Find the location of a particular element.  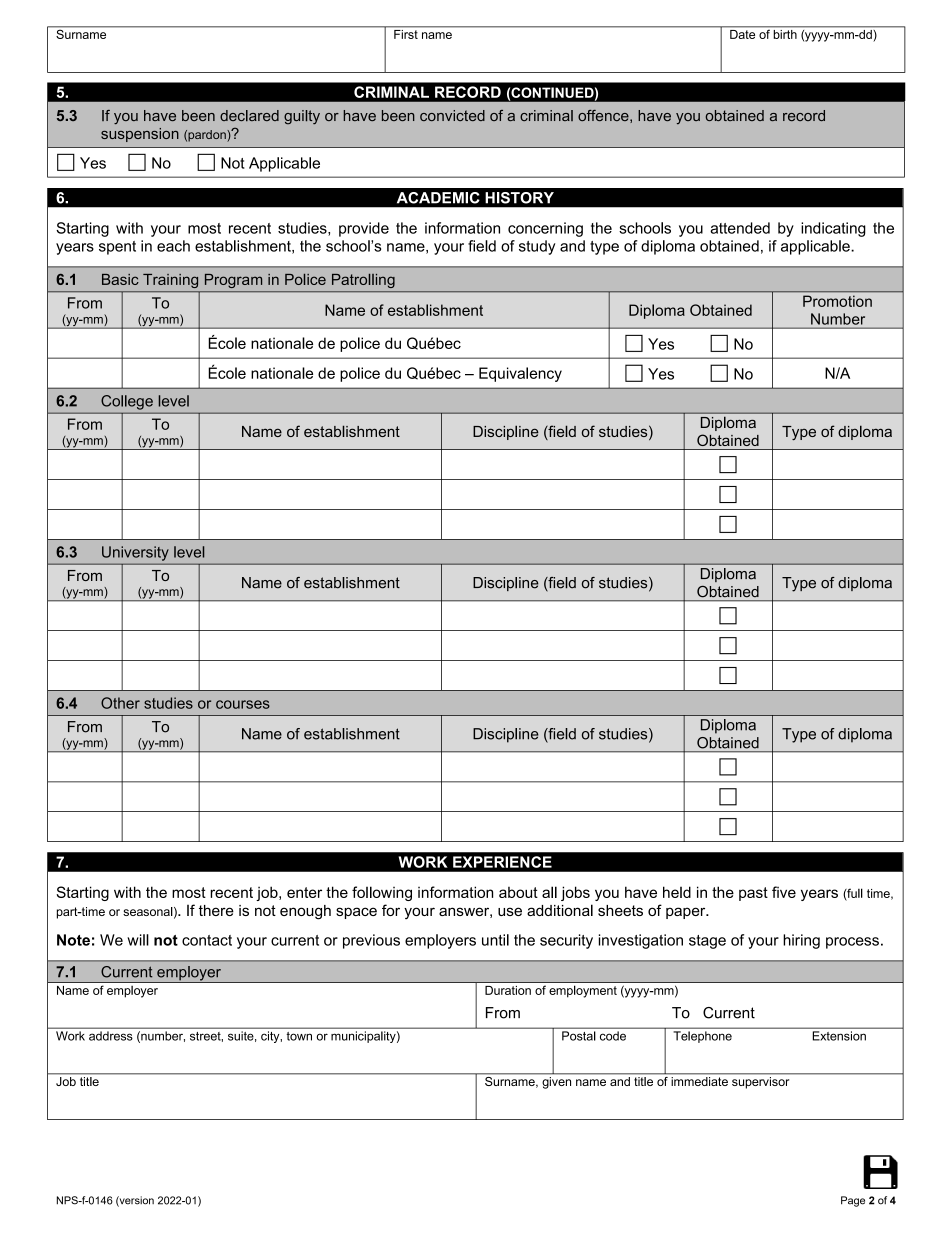

Promotion is located at coordinates (837, 301).
